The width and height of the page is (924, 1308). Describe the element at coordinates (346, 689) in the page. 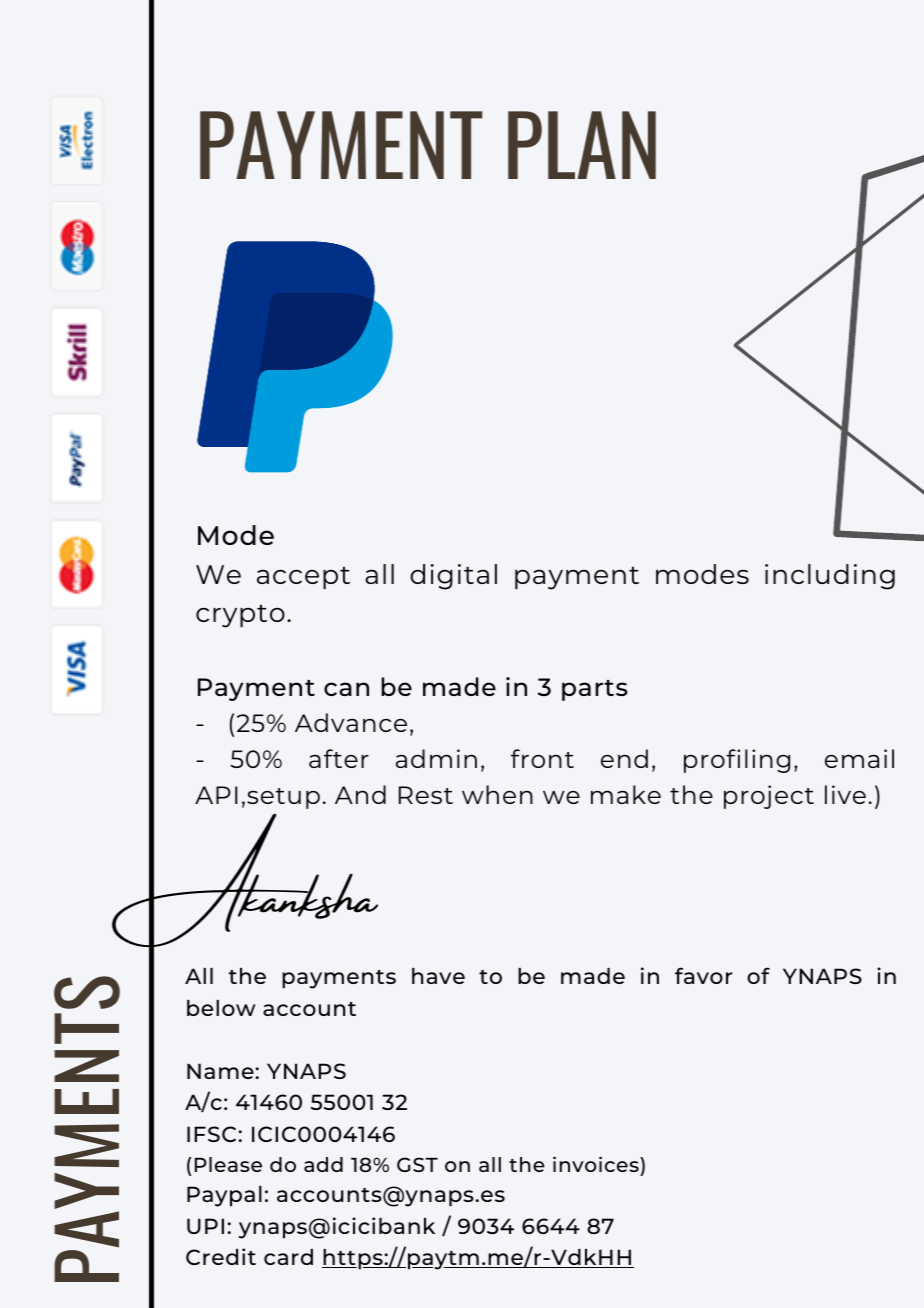

I see `can` at that location.
